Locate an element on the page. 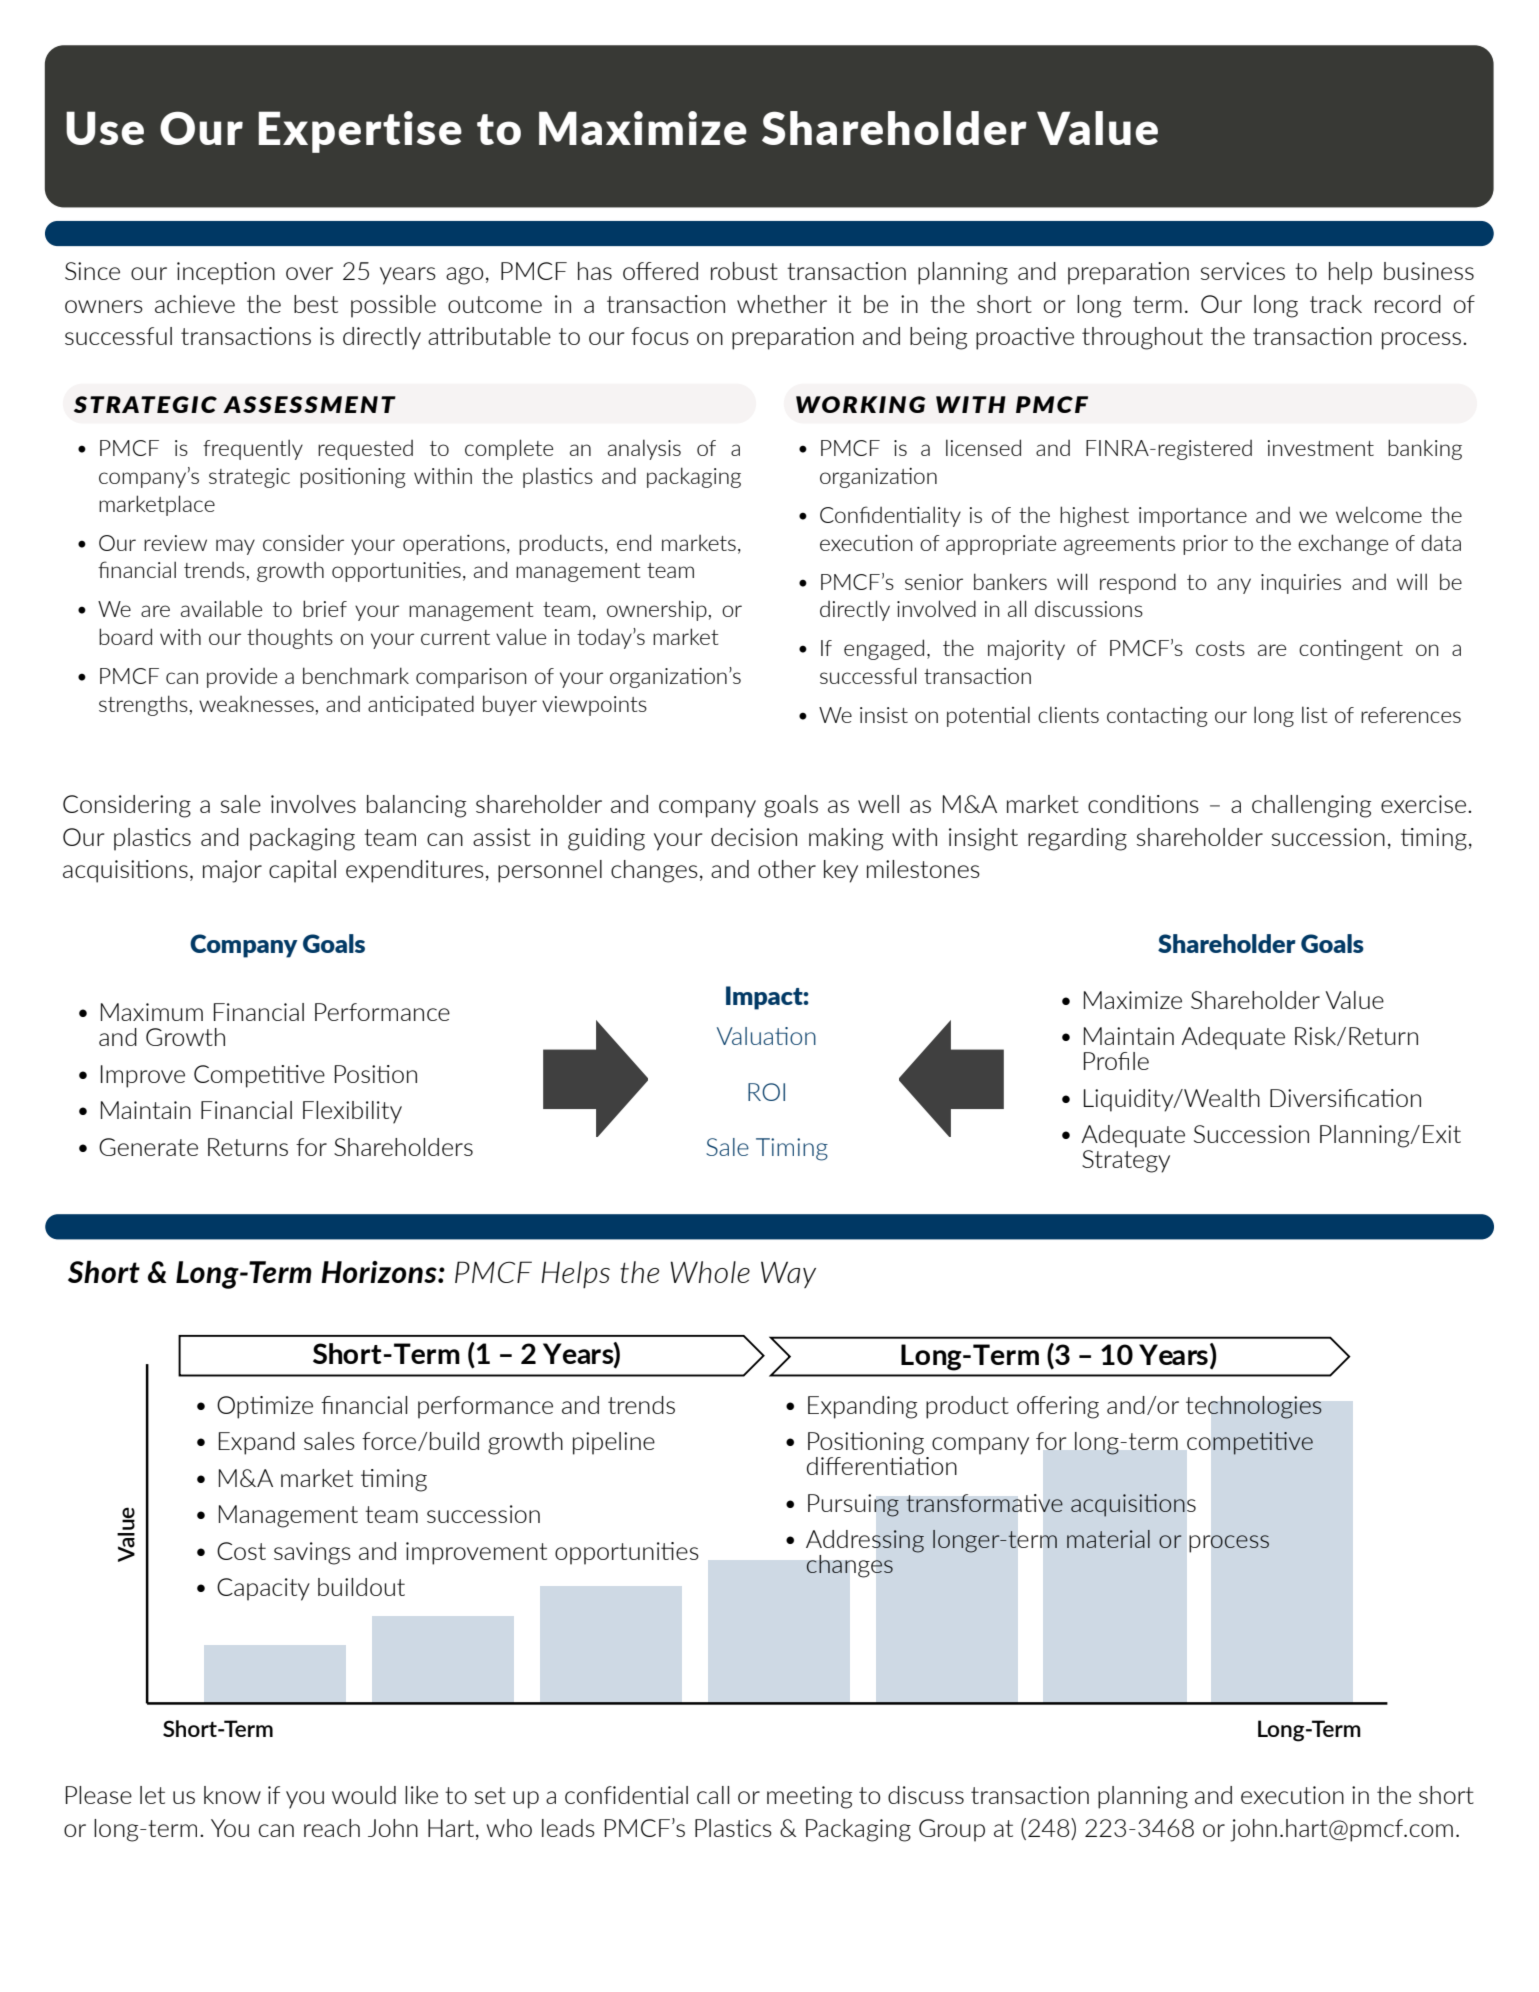 This document has width=1539, height=1992. Maximum is located at coordinates (152, 1012).
